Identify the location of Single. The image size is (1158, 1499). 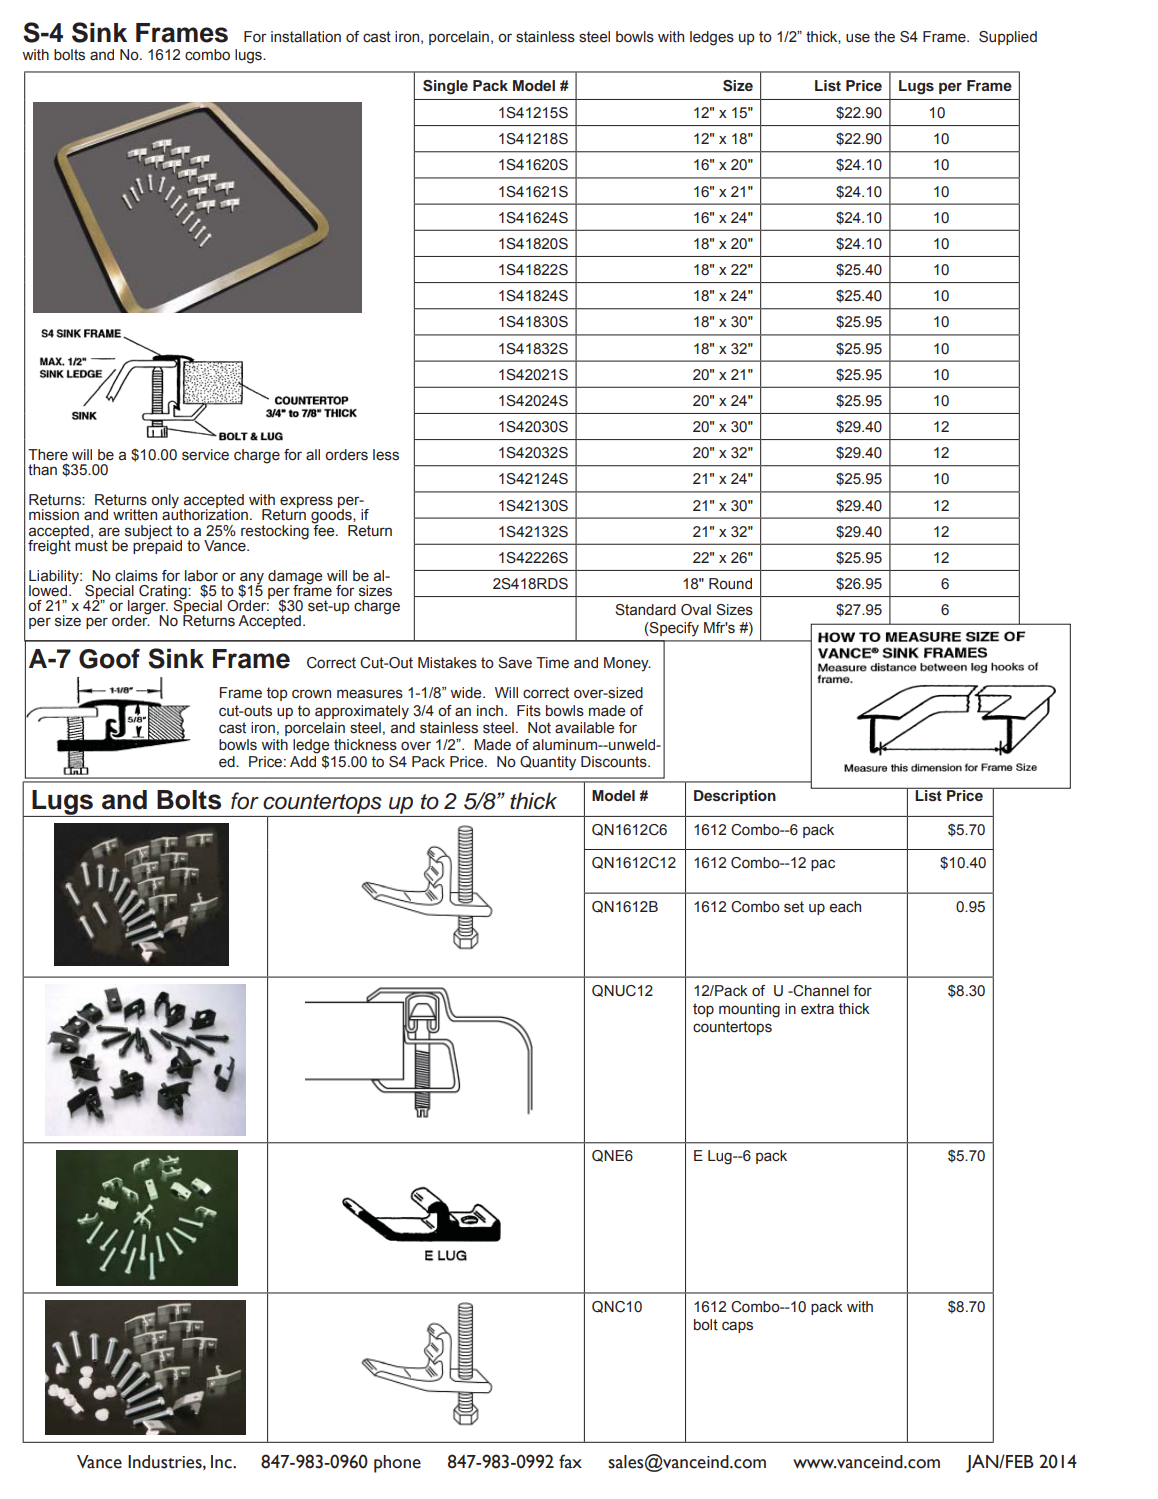
(445, 87).
